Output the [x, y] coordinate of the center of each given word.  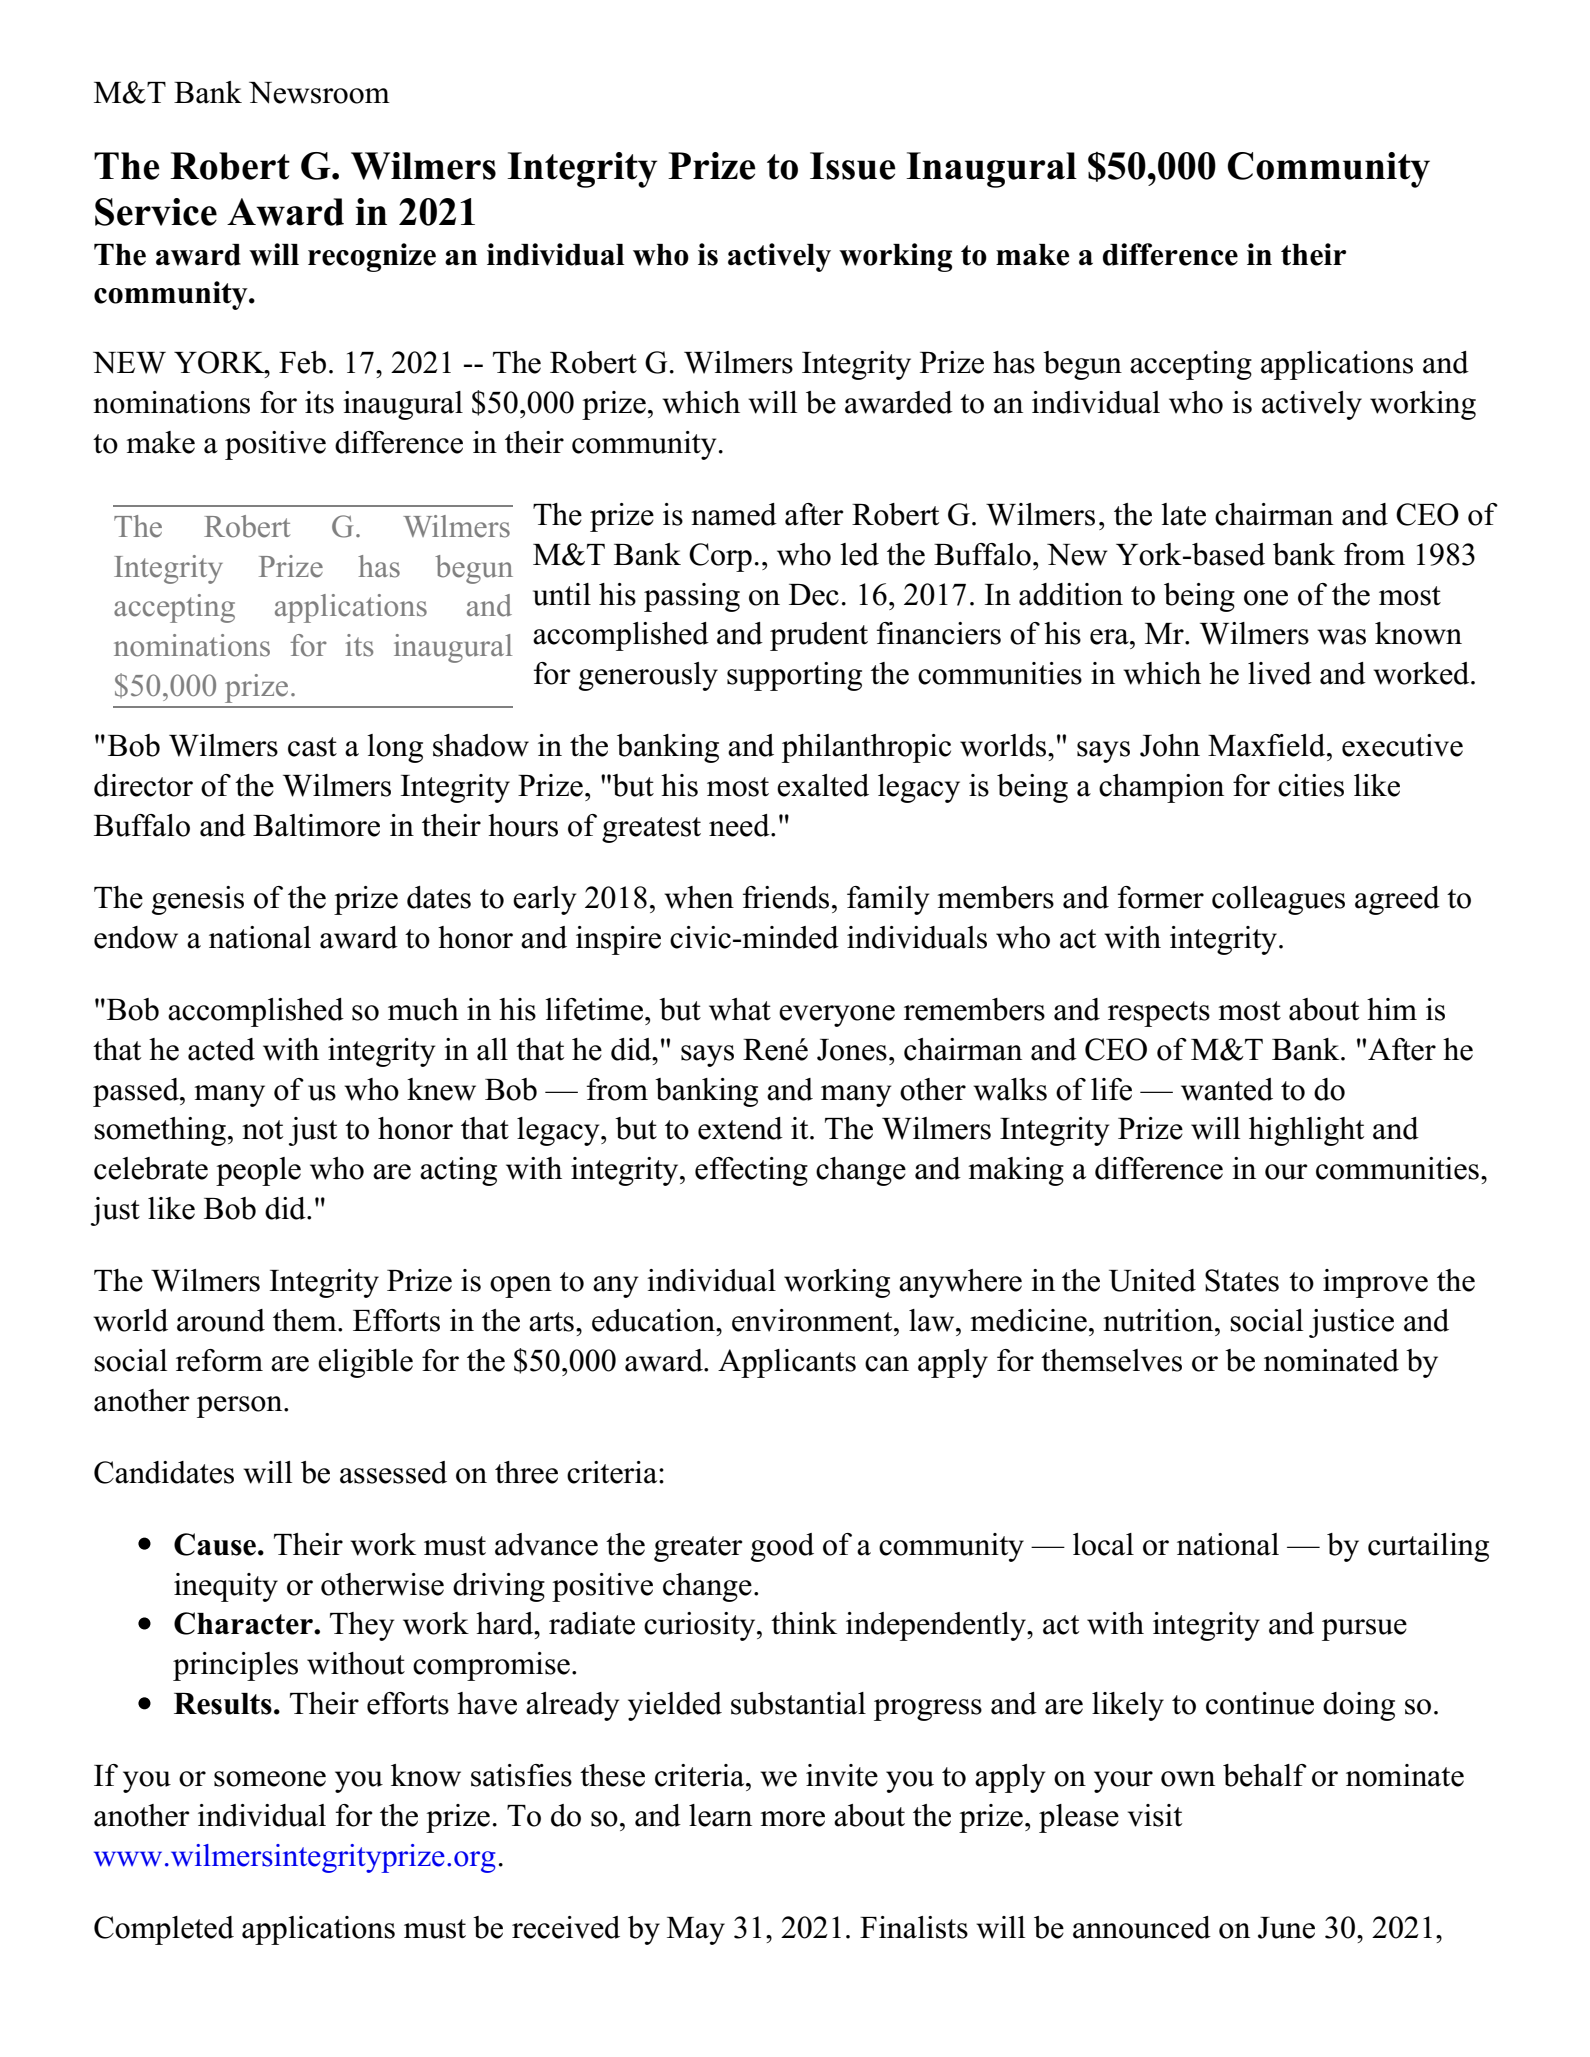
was [1341, 637]
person [241, 1407]
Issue [853, 166]
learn [720, 1815]
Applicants [787, 1363]
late [1183, 514]
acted [221, 1049]
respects [1159, 1014]
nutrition [1159, 1320]
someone [270, 1779]
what [740, 1009]
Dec [814, 595]
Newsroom [319, 93]
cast [312, 747]
